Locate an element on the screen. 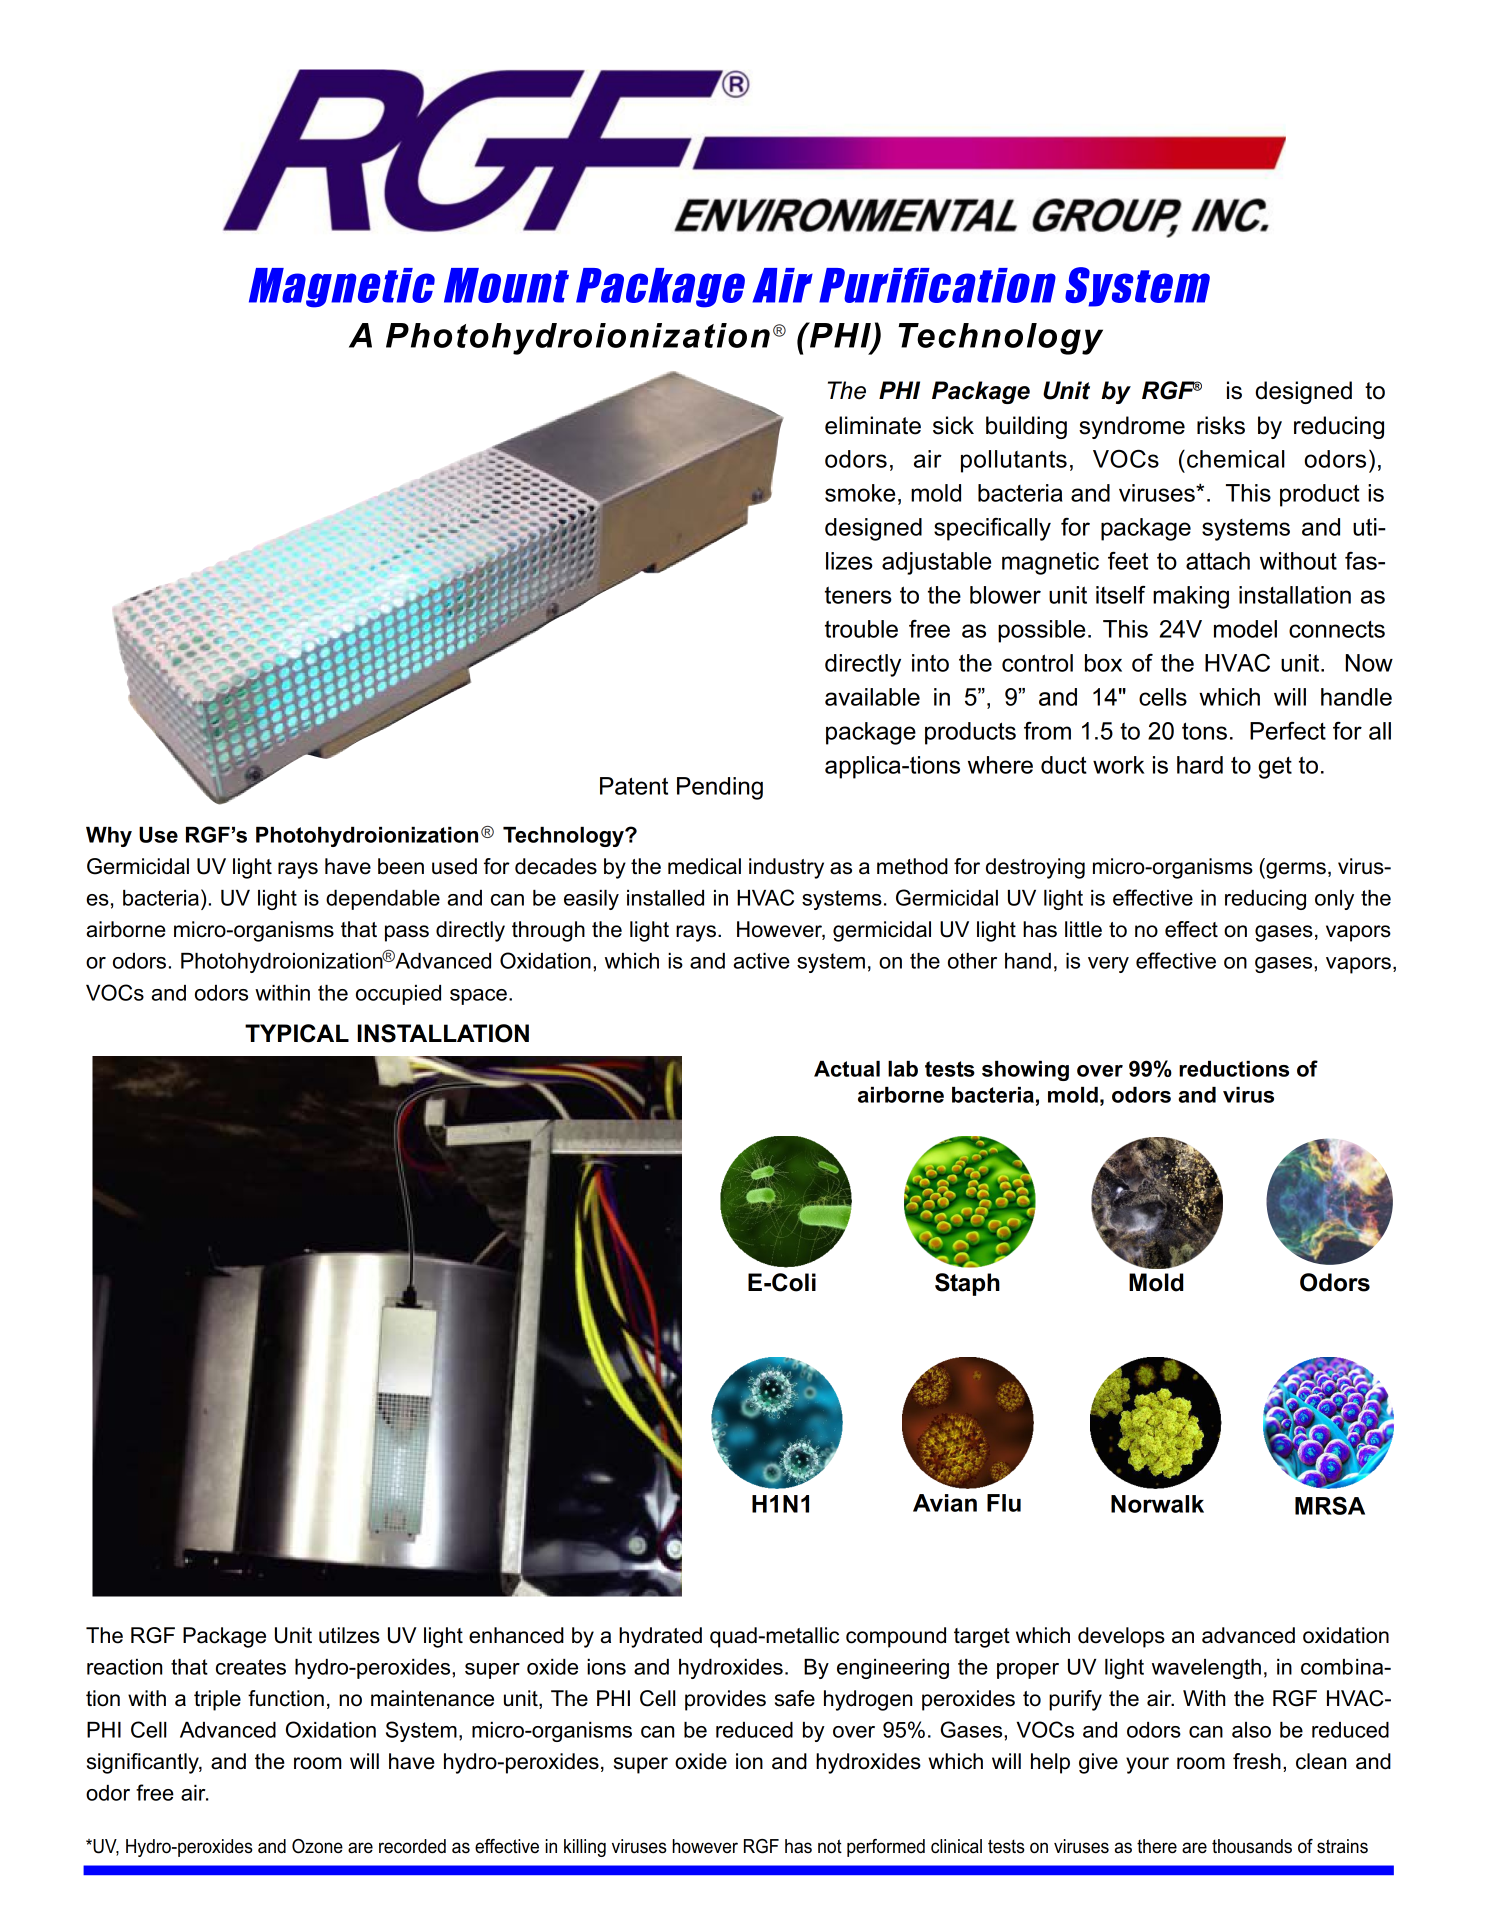 The height and width of the screenshot is (1925, 1487). Norwalk is located at coordinates (1157, 1504).
